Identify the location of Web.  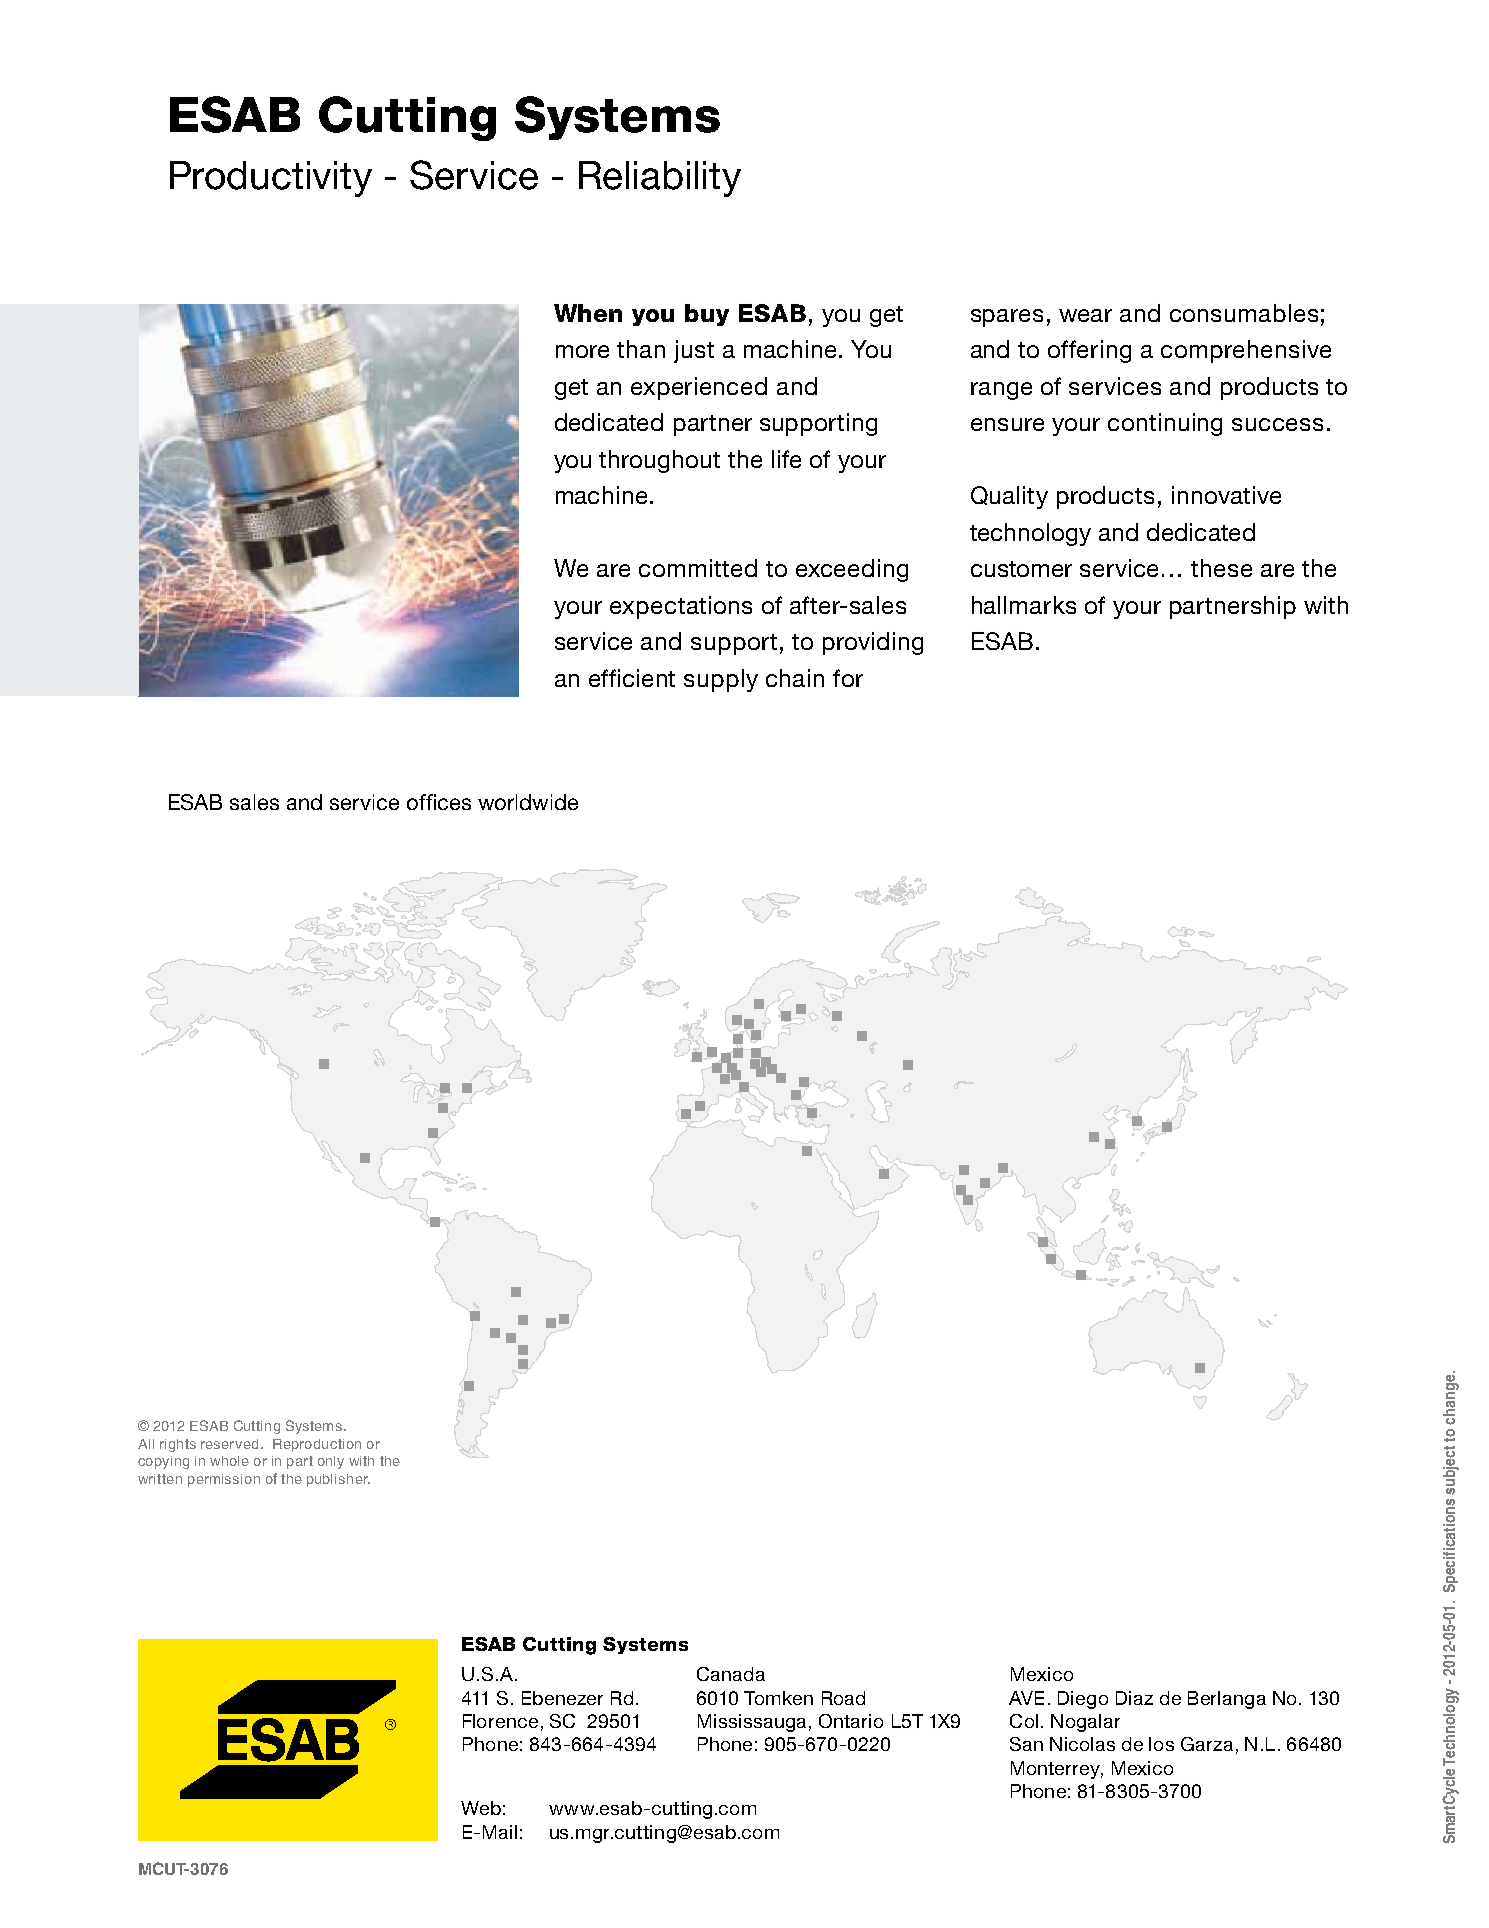
(481, 1808).
